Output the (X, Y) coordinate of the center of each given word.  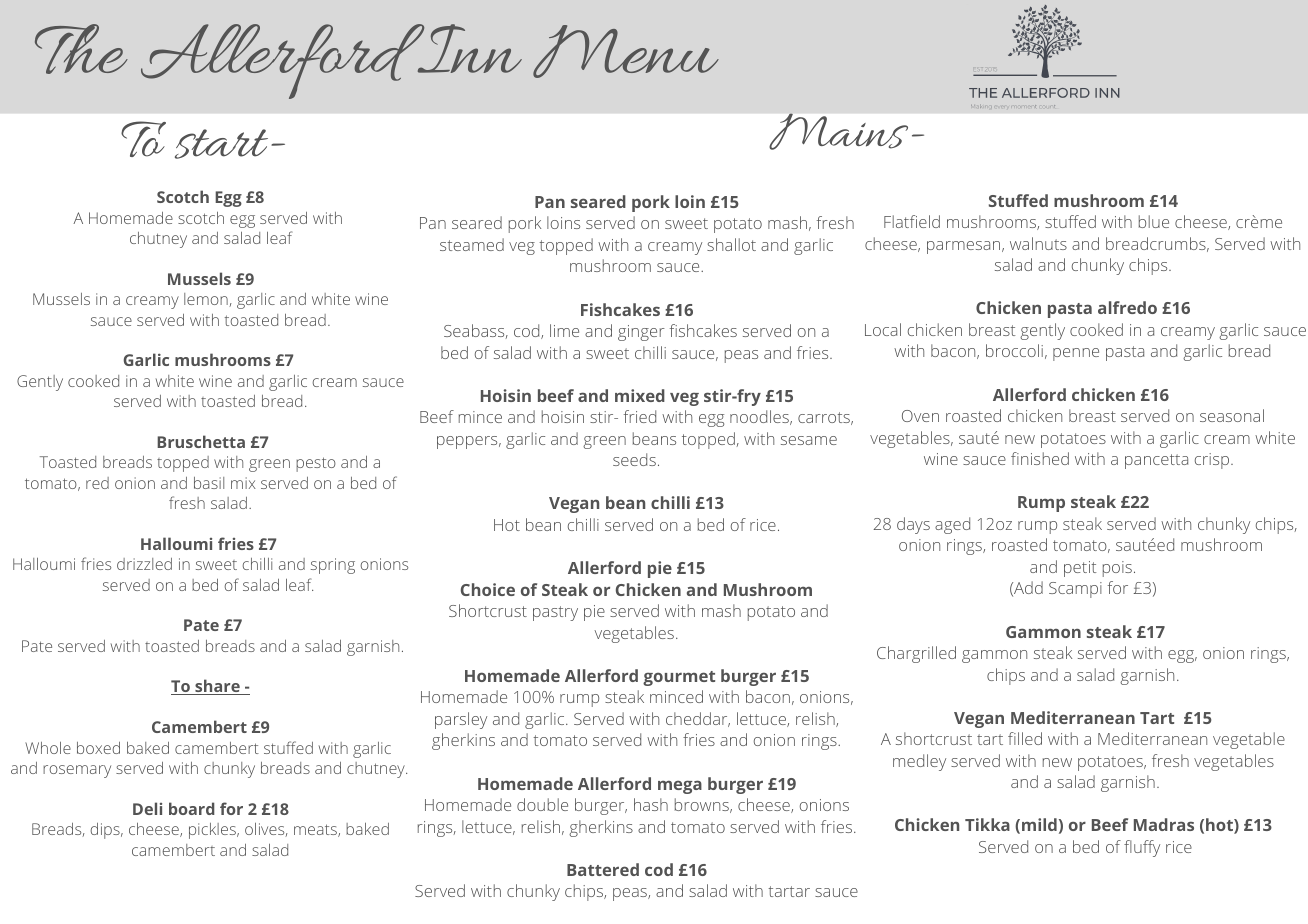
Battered (603, 869)
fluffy (1142, 848)
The (81, 49)
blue (1154, 221)
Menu (626, 51)
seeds (634, 459)
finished (1040, 458)
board (192, 808)
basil (209, 483)
